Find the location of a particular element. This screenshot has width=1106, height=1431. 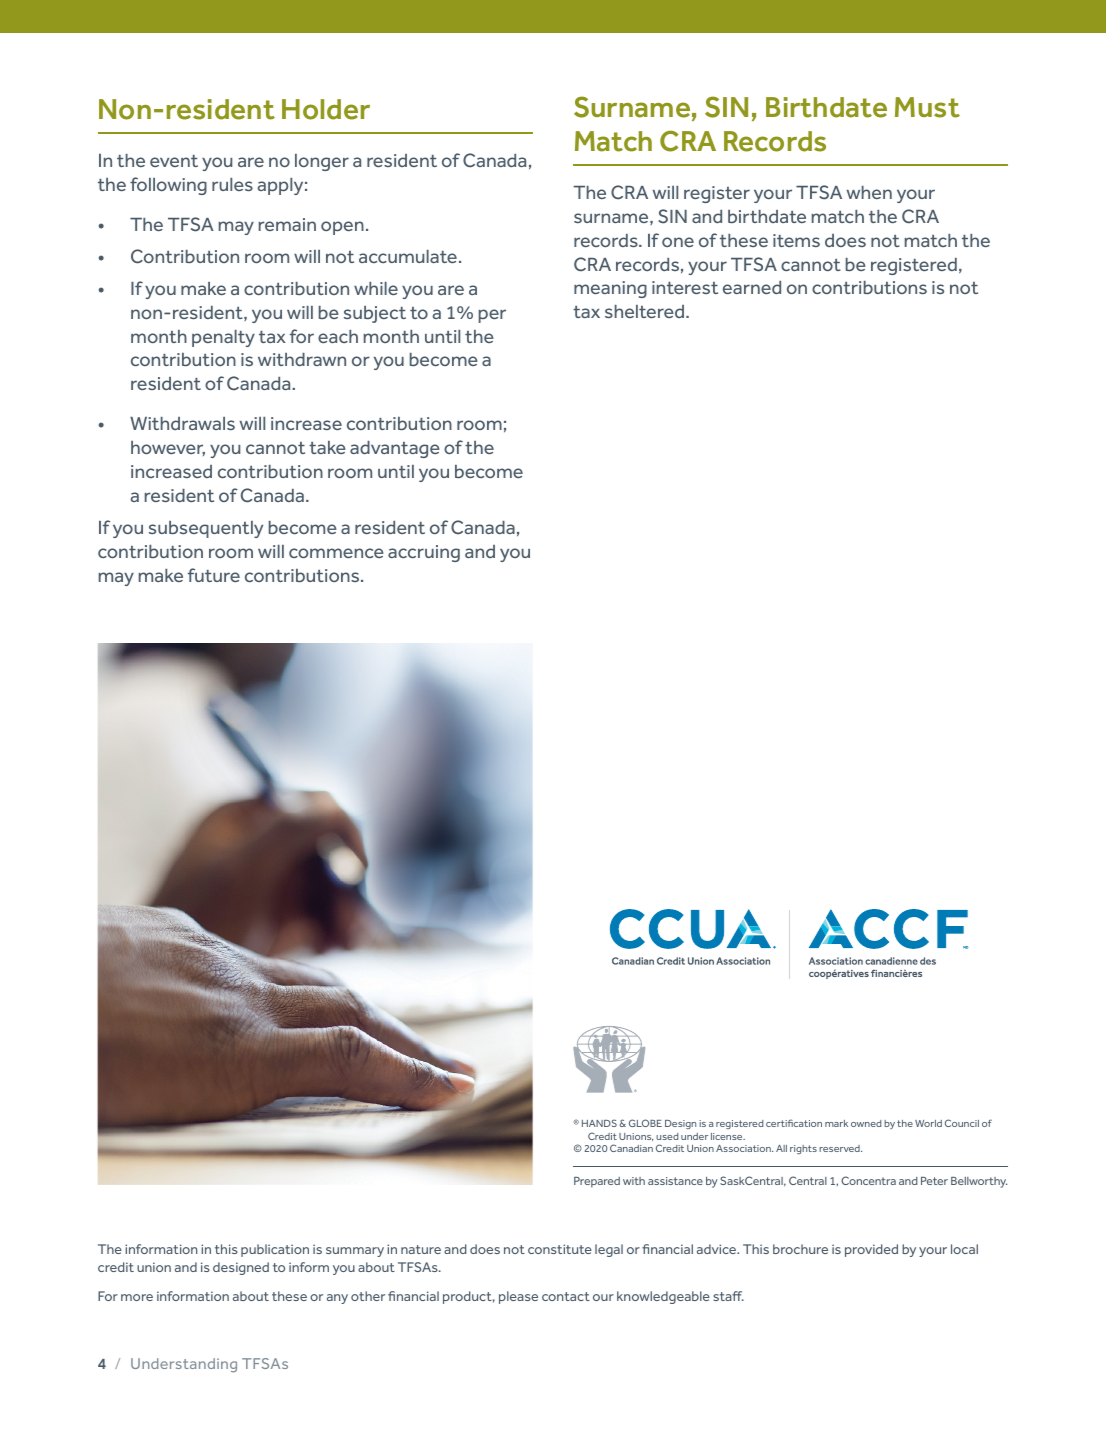

earned is located at coordinates (752, 287).
